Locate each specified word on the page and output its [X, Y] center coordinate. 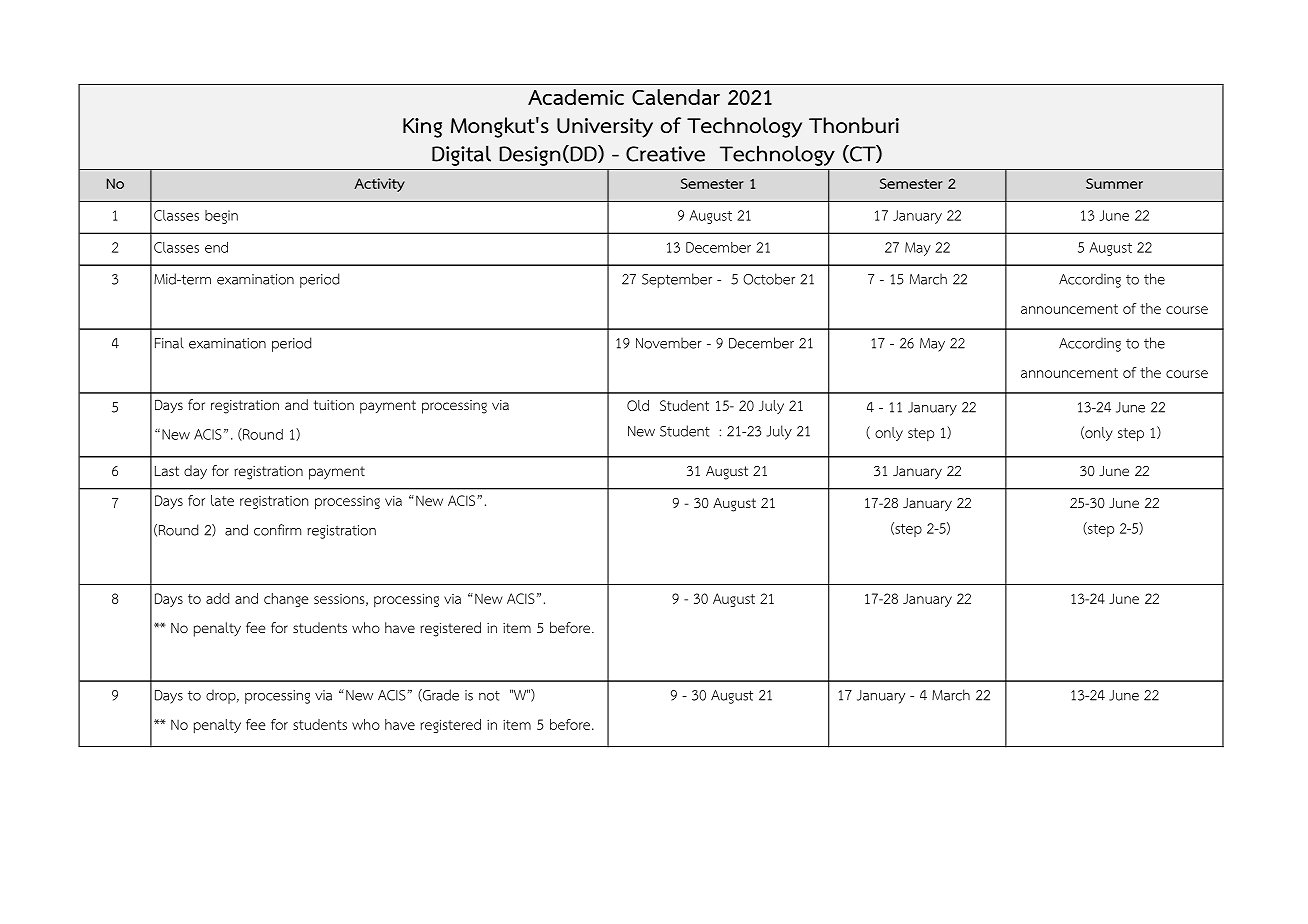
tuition [334, 405]
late [222, 500]
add [217, 598]
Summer [1114, 183]
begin [221, 217]
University [605, 128]
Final [169, 343]
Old [638, 405]
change [286, 600]
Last [167, 471]
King [422, 128]
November [669, 343]
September [677, 280]
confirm [277, 530]
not [489, 696]
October [769, 279]
